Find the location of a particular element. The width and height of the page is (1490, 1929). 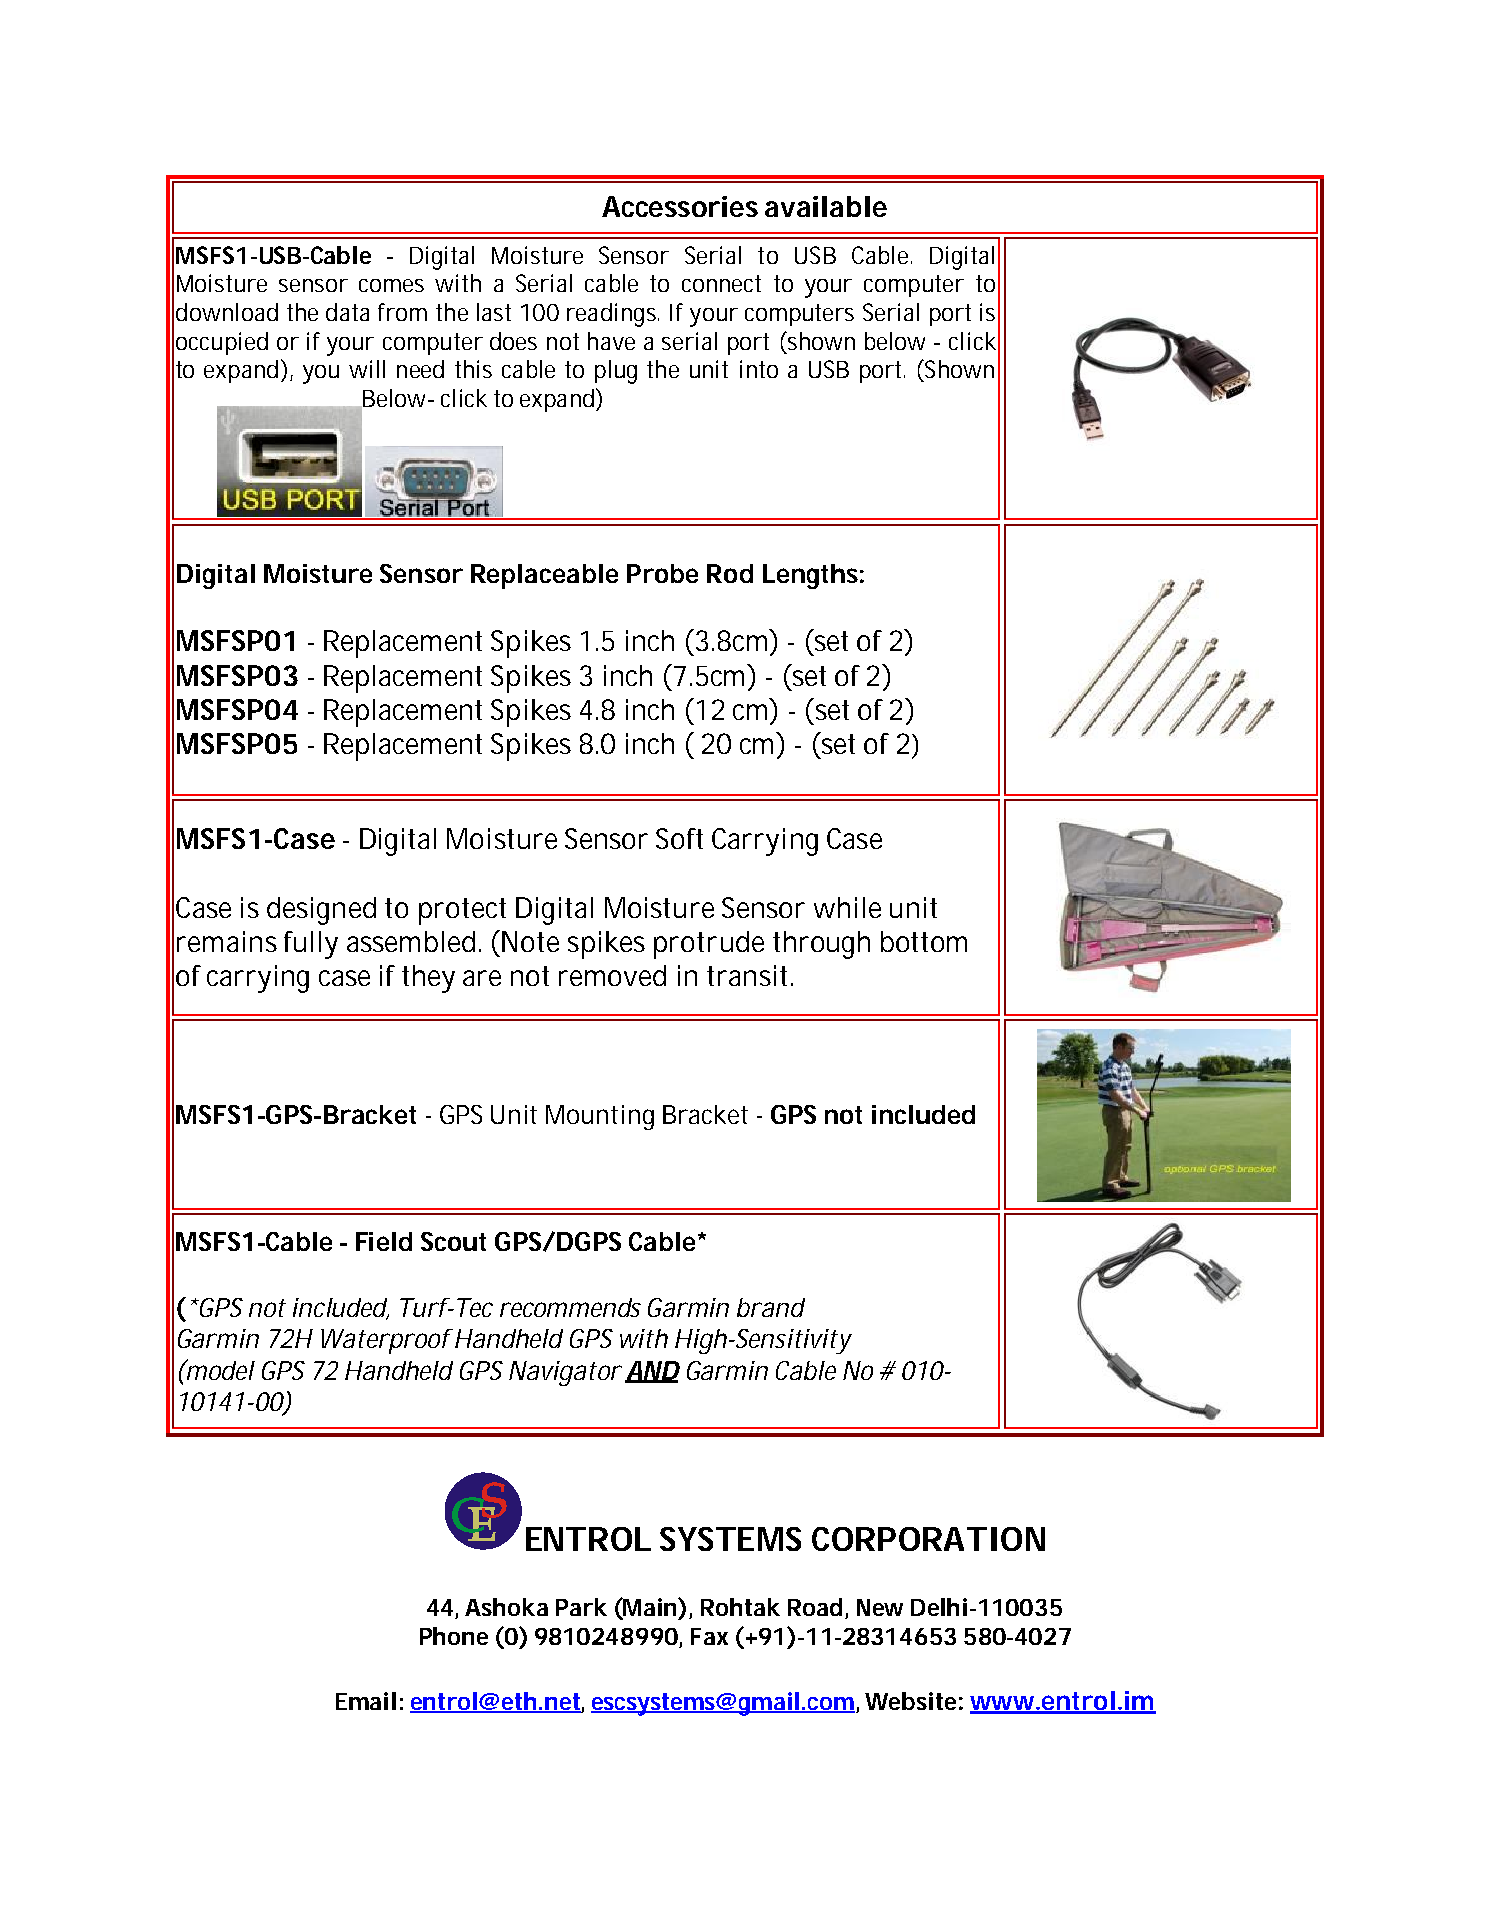

available is located at coordinates (826, 206).
